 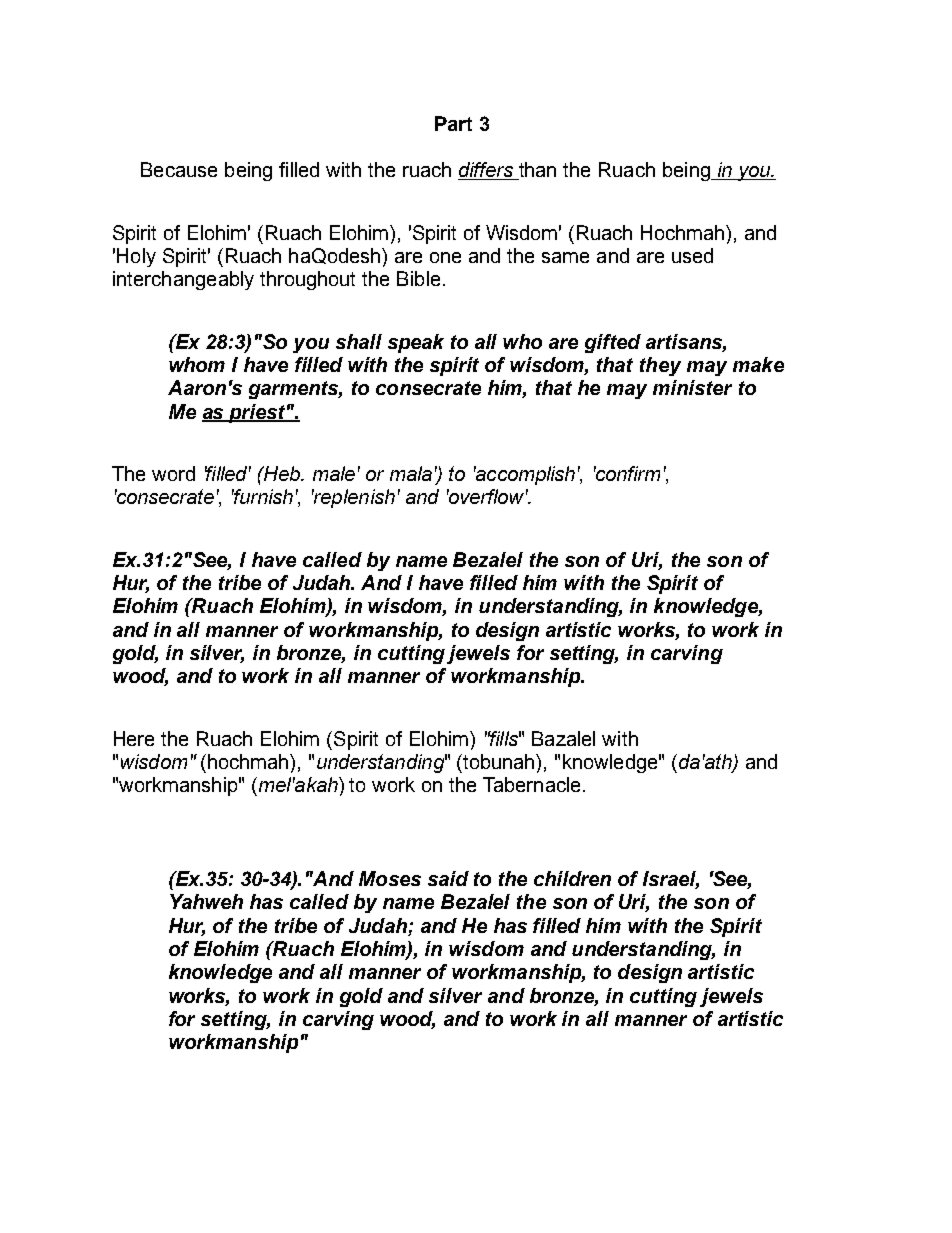 I want to click on Tabernacle, so click(x=531, y=784).
